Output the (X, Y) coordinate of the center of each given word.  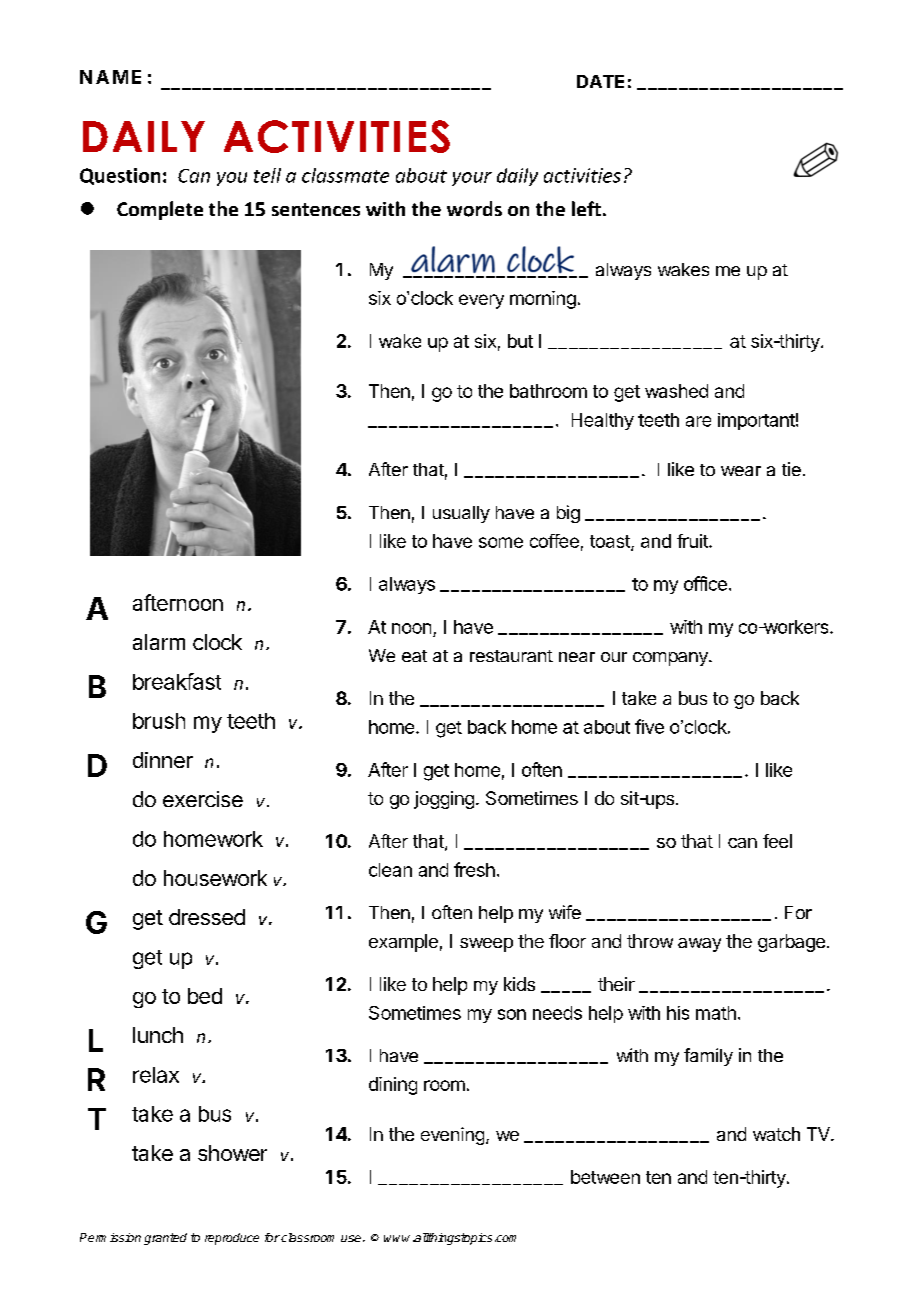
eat (414, 656)
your (472, 179)
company (671, 659)
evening (452, 1136)
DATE (600, 81)
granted (165, 1239)
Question (120, 176)
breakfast (177, 681)
